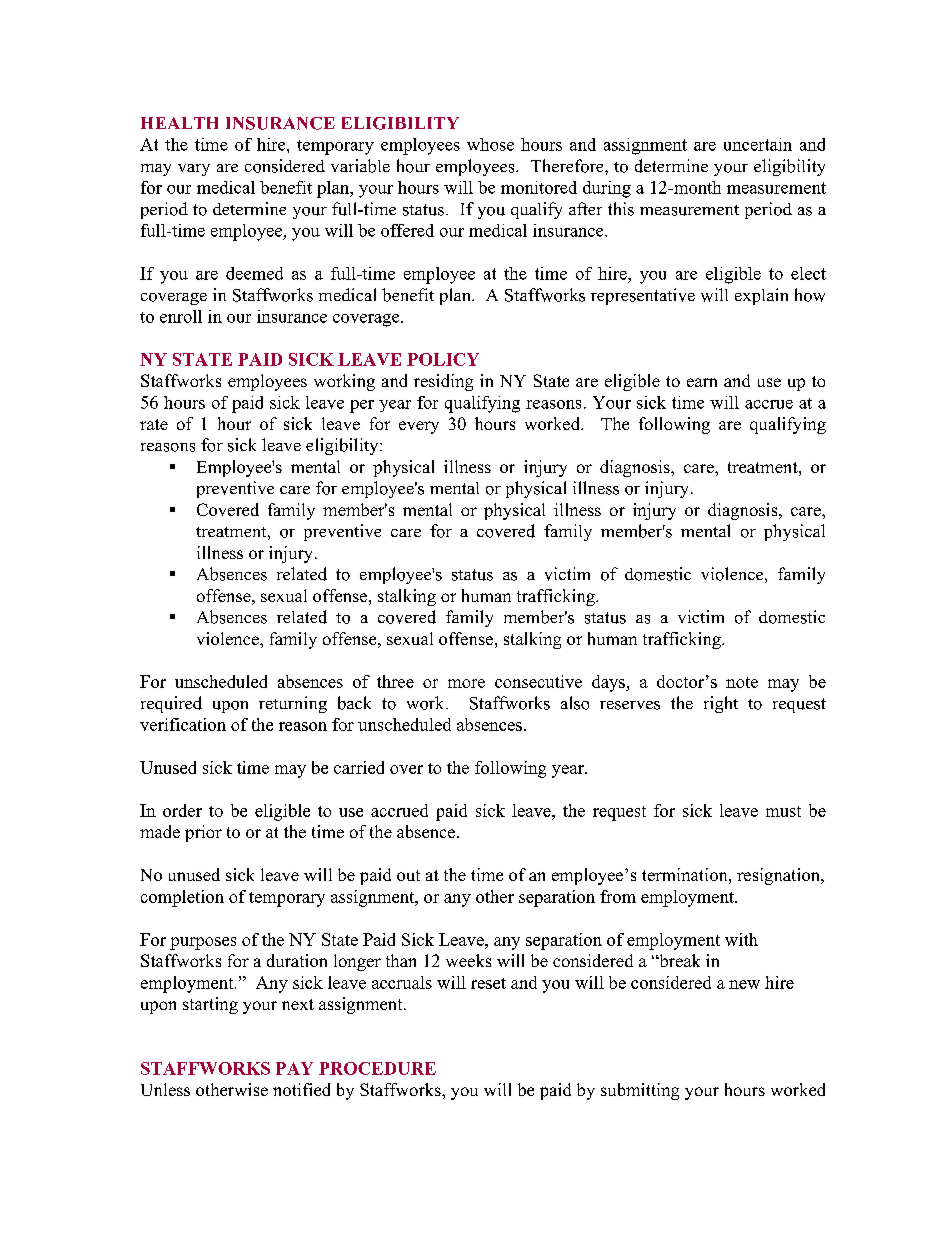 The height and width of the screenshot is (1233, 952). I want to click on uncertain, so click(758, 144).
